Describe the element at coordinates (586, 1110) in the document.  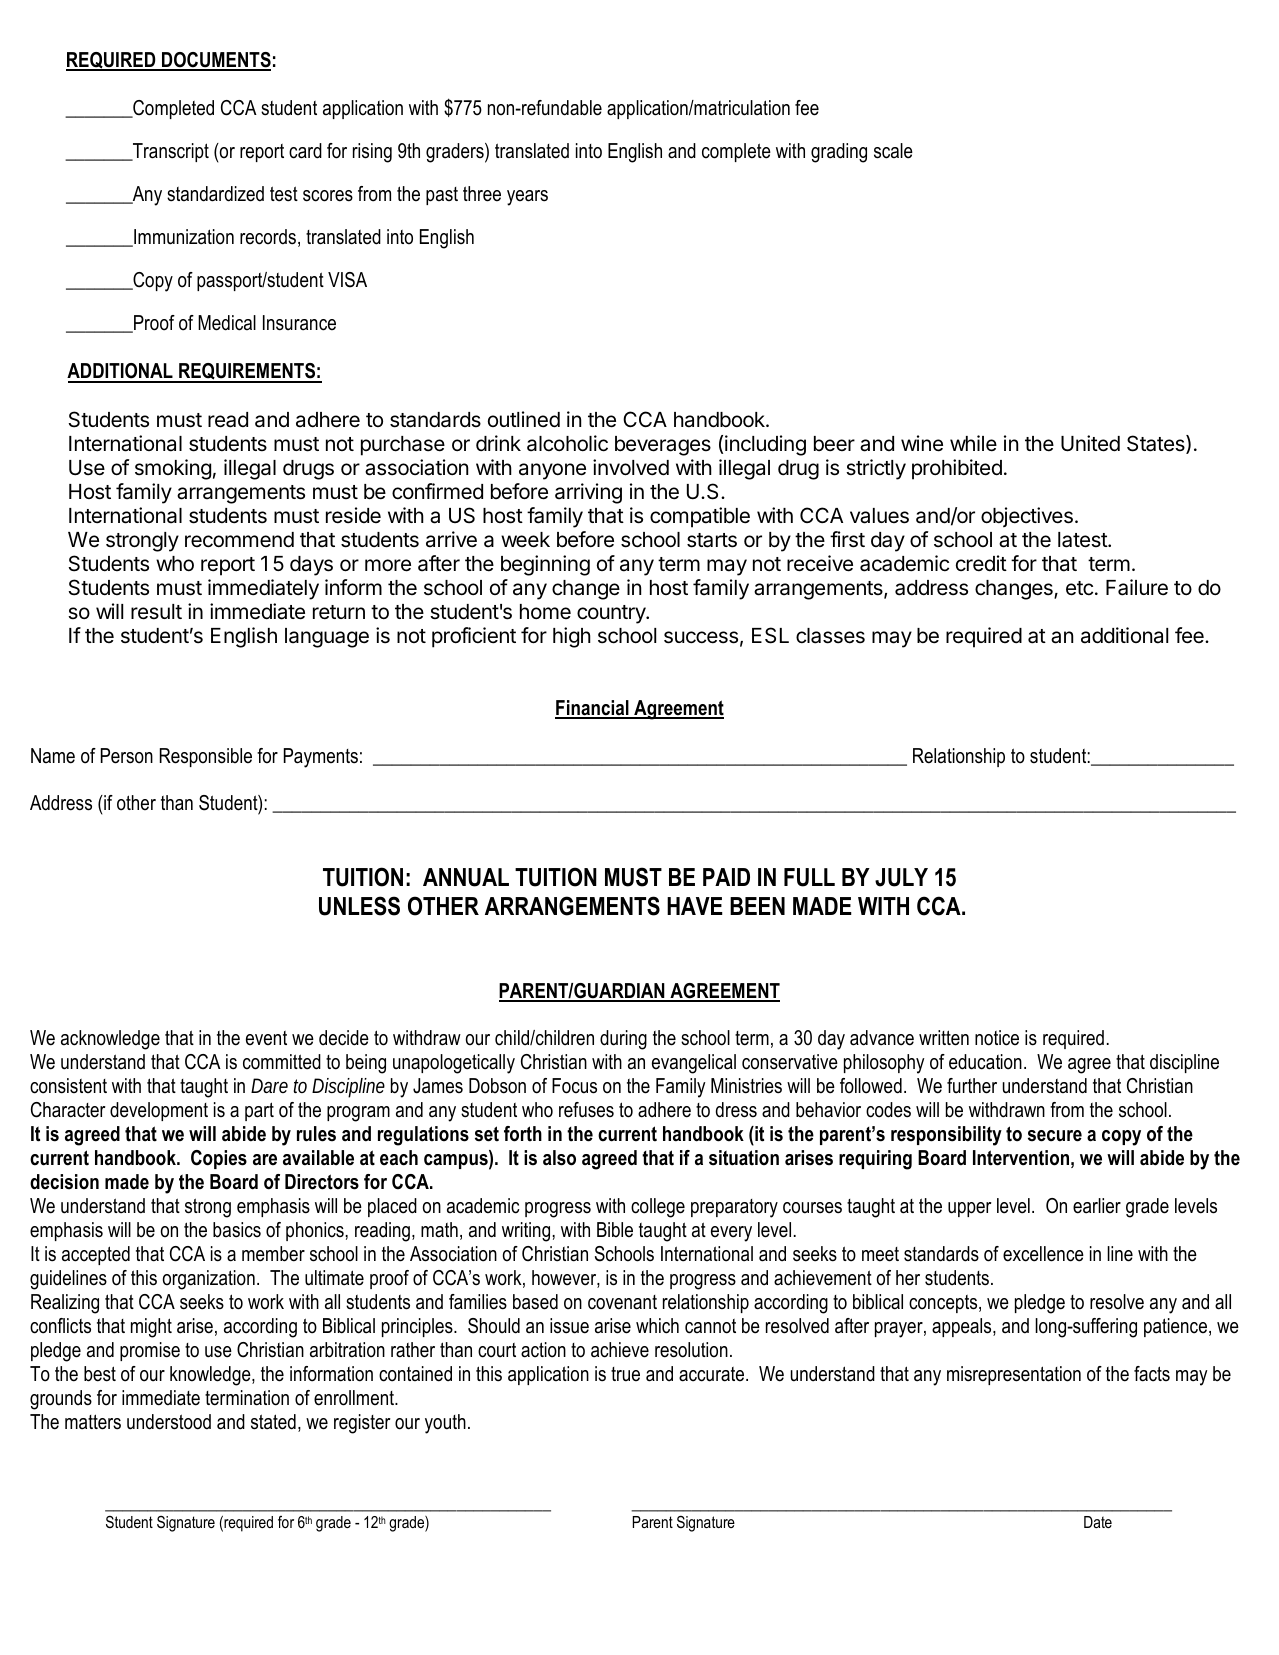
I see `refuses` at that location.
